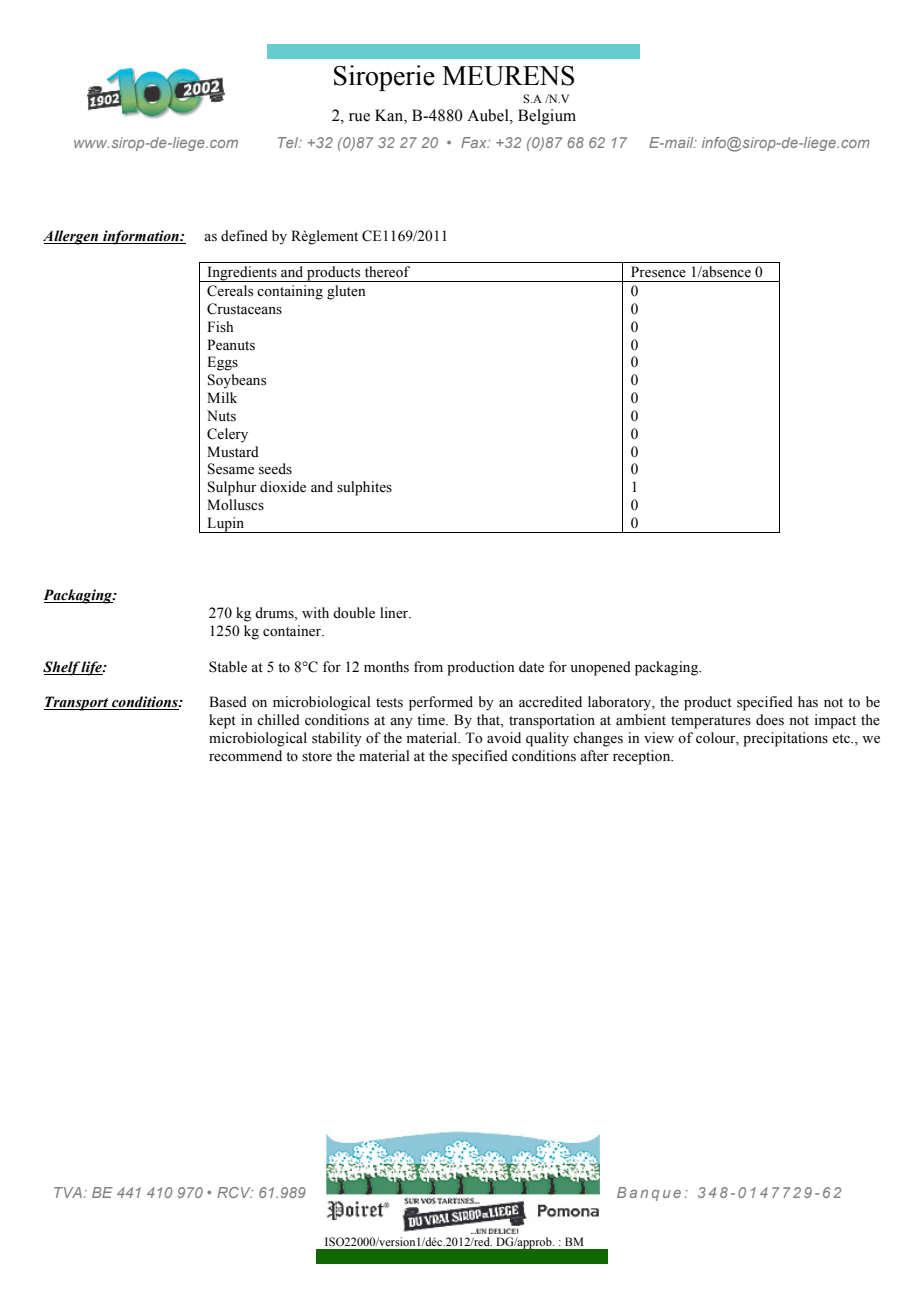 The height and width of the page is (1308, 924). What do you see at coordinates (643, 757) in the page?
I see `reception` at bounding box center [643, 757].
